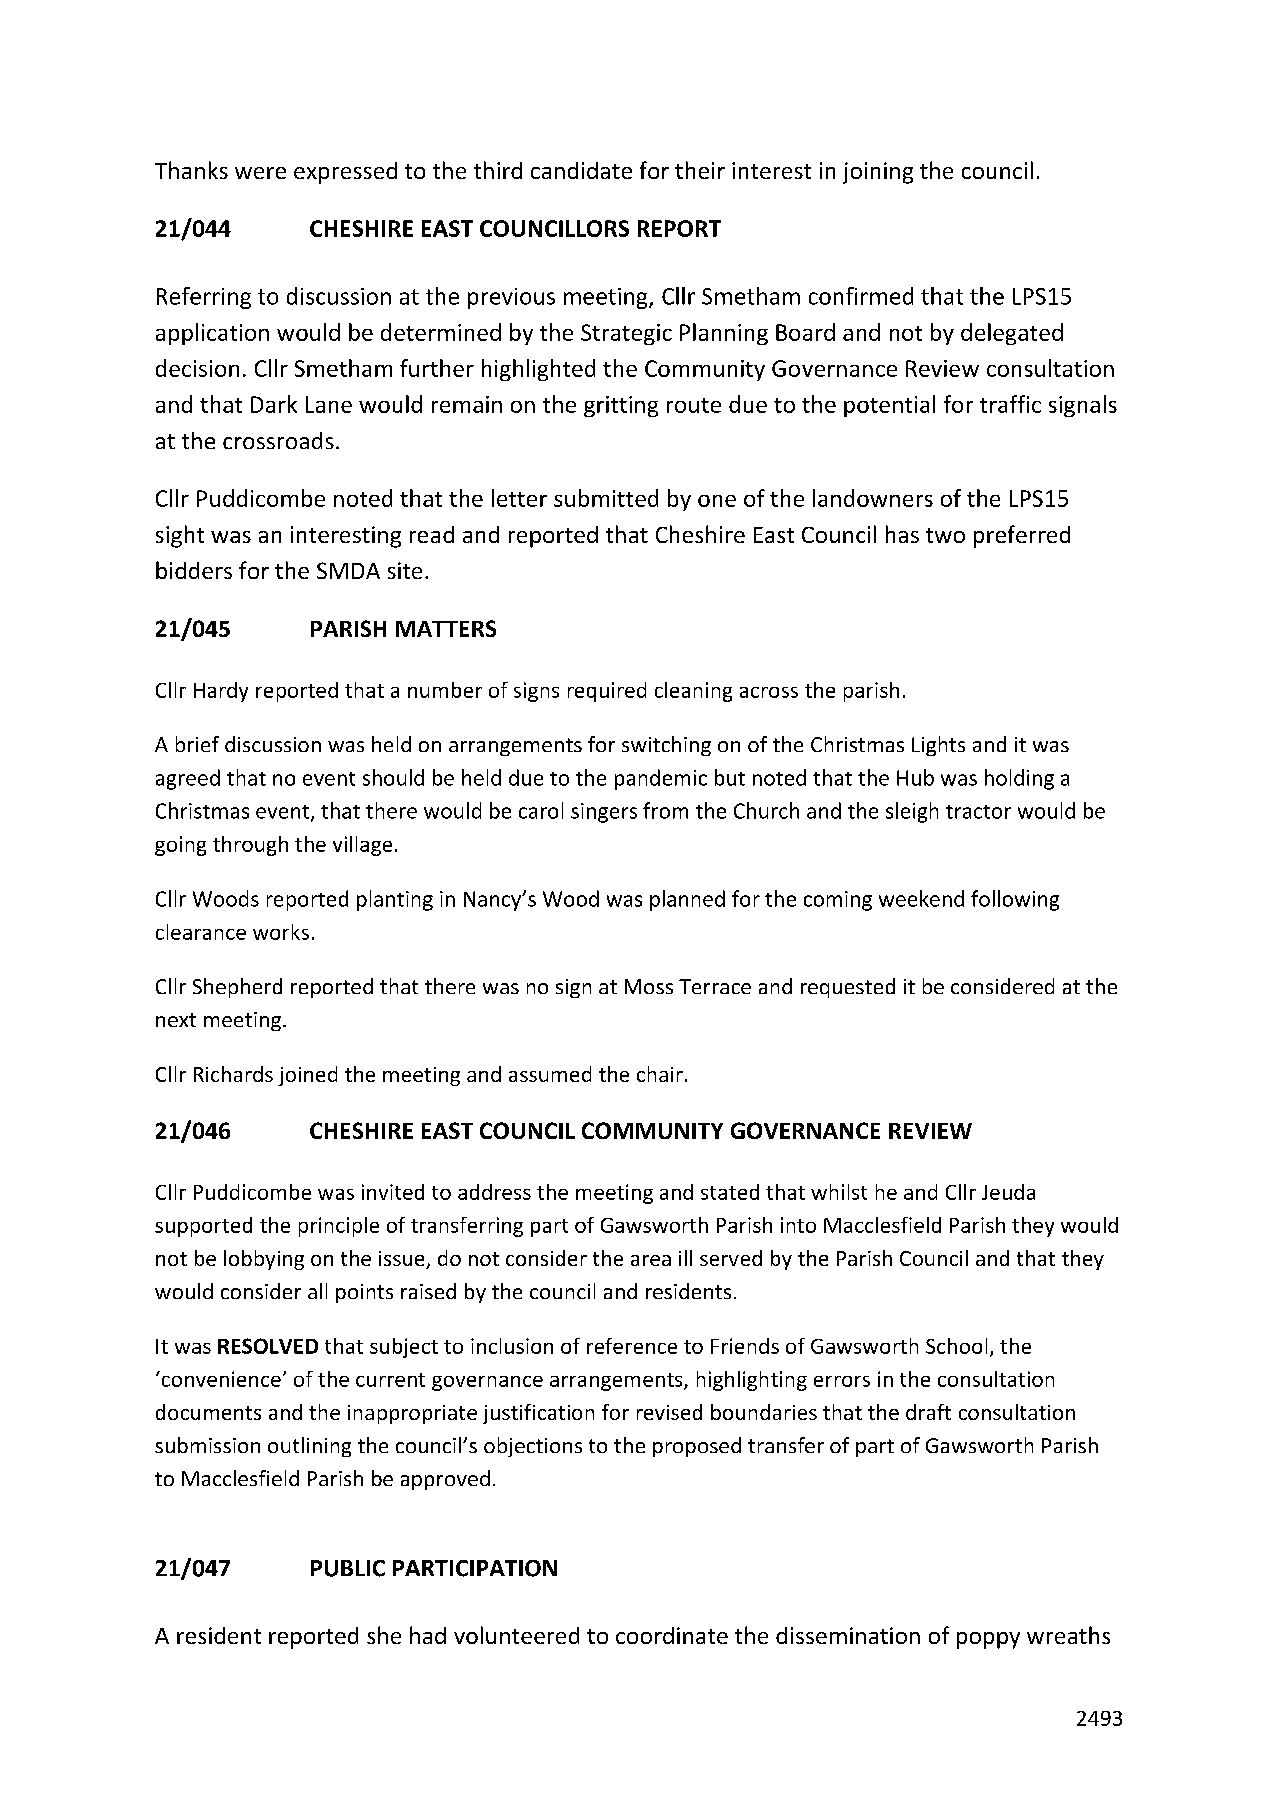 Image resolution: width=1278 pixels, height=1808 pixels. What do you see at coordinates (581, 170) in the screenshot?
I see `candidate` at bounding box center [581, 170].
